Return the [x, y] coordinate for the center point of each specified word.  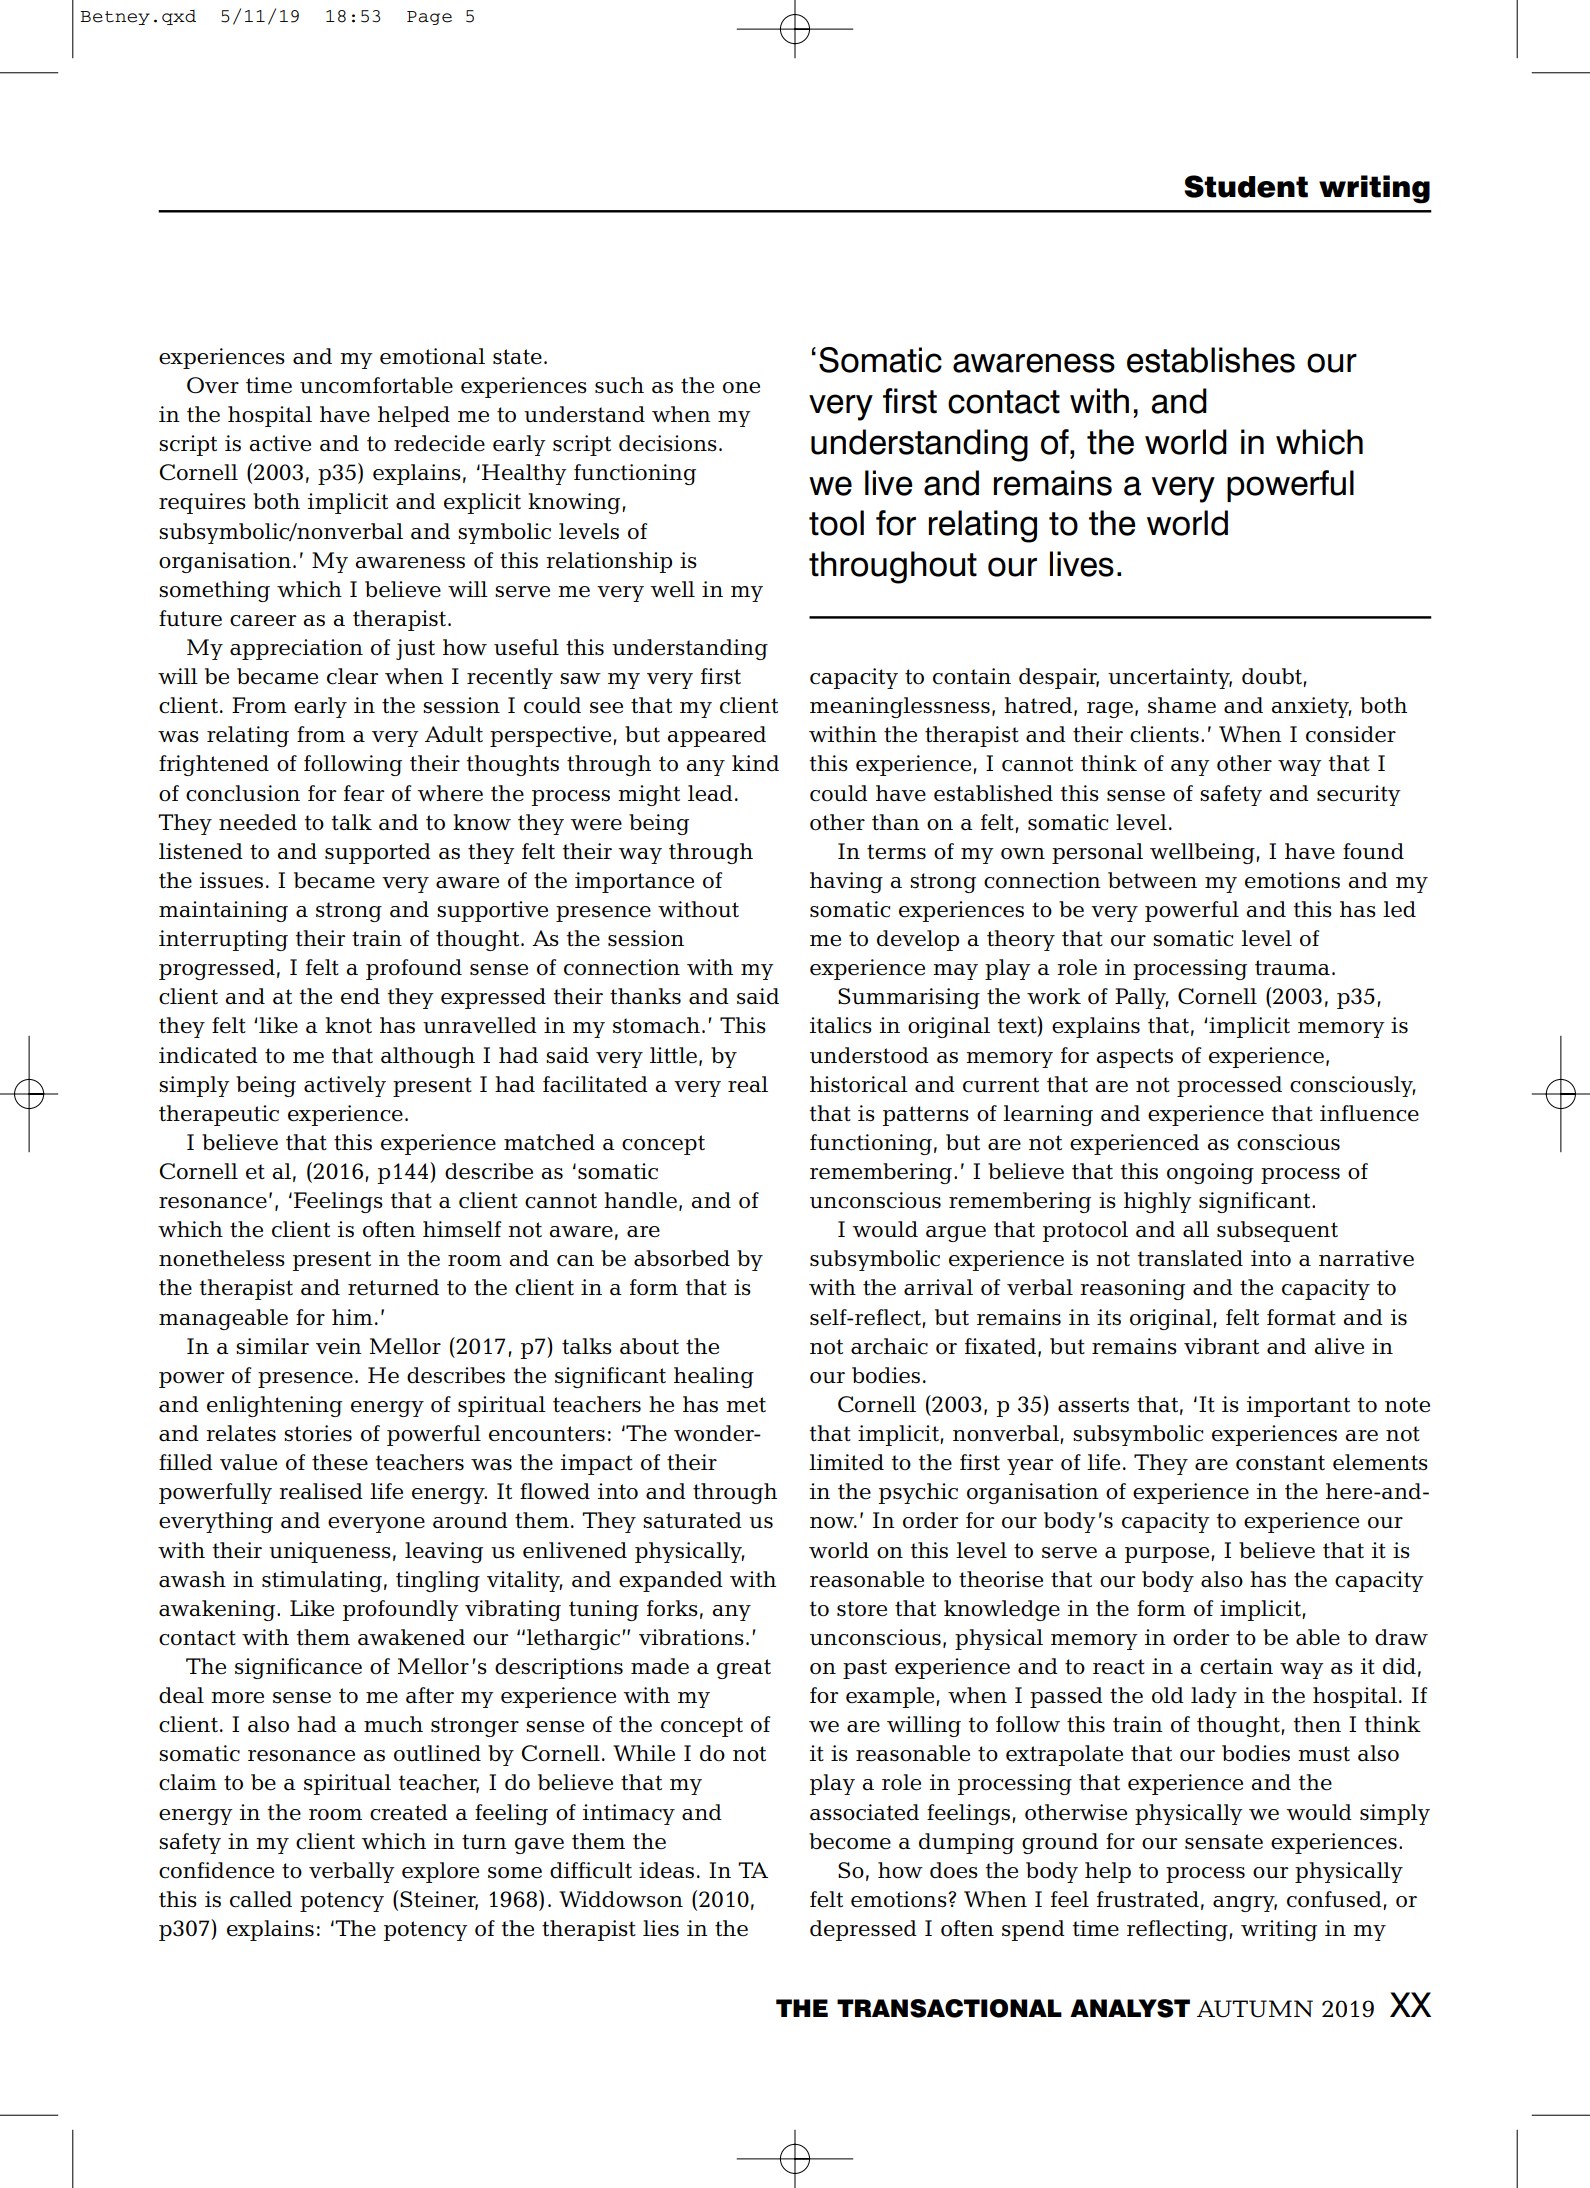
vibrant [1221, 1346]
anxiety [1311, 707]
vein [339, 1346]
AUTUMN [1255, 2009]
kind [755, 763]
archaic [889, 1346]
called [261, 1899]
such [619, 385]
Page [429, 18]
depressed [863, 1930]
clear [353, 676]
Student [1246, 186]
